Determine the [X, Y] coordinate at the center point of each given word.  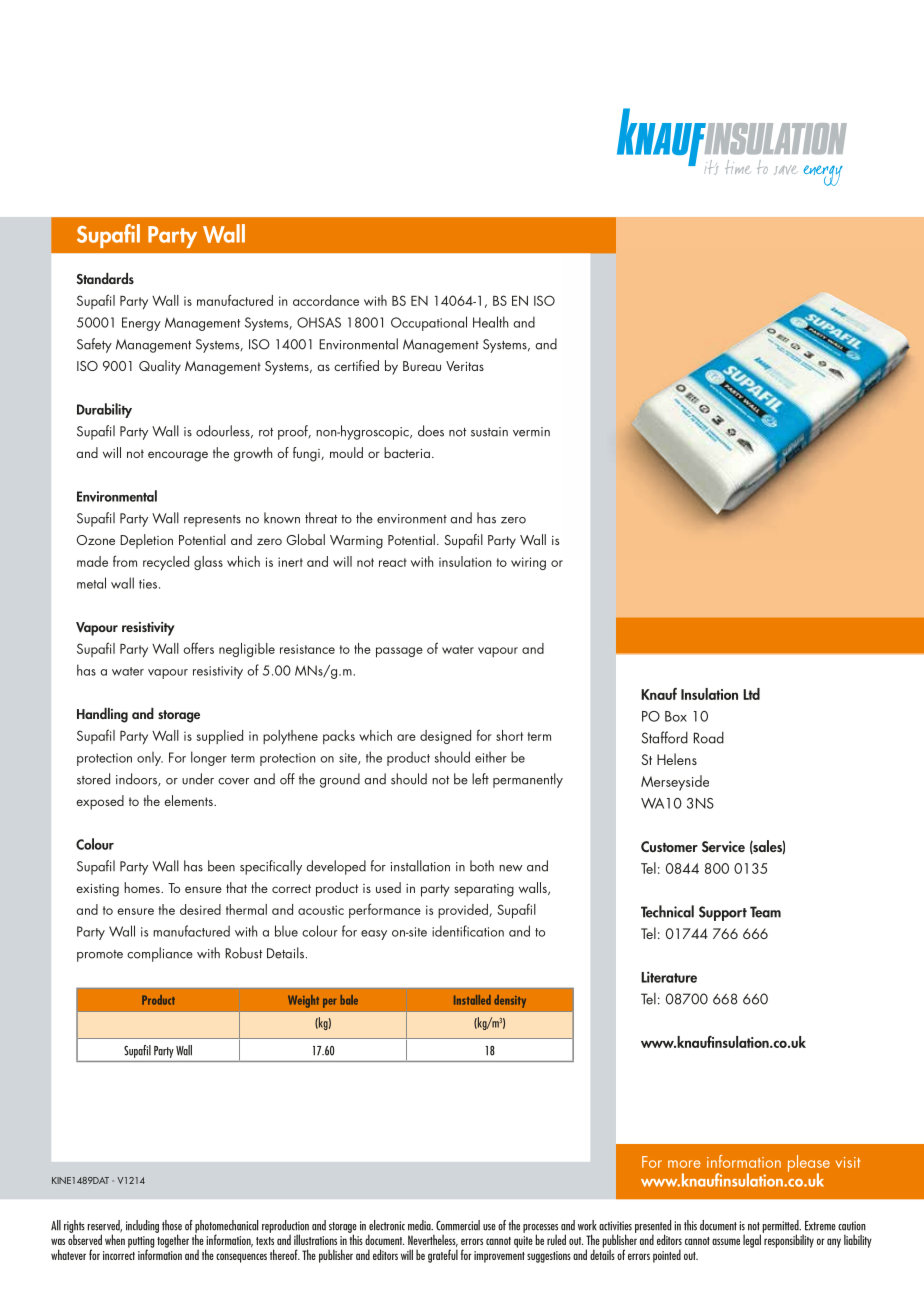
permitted [781, 1227]
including [142, 1226]
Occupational [429, 323]
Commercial [458, 1225]
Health [490, 322]
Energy [141, 324]
